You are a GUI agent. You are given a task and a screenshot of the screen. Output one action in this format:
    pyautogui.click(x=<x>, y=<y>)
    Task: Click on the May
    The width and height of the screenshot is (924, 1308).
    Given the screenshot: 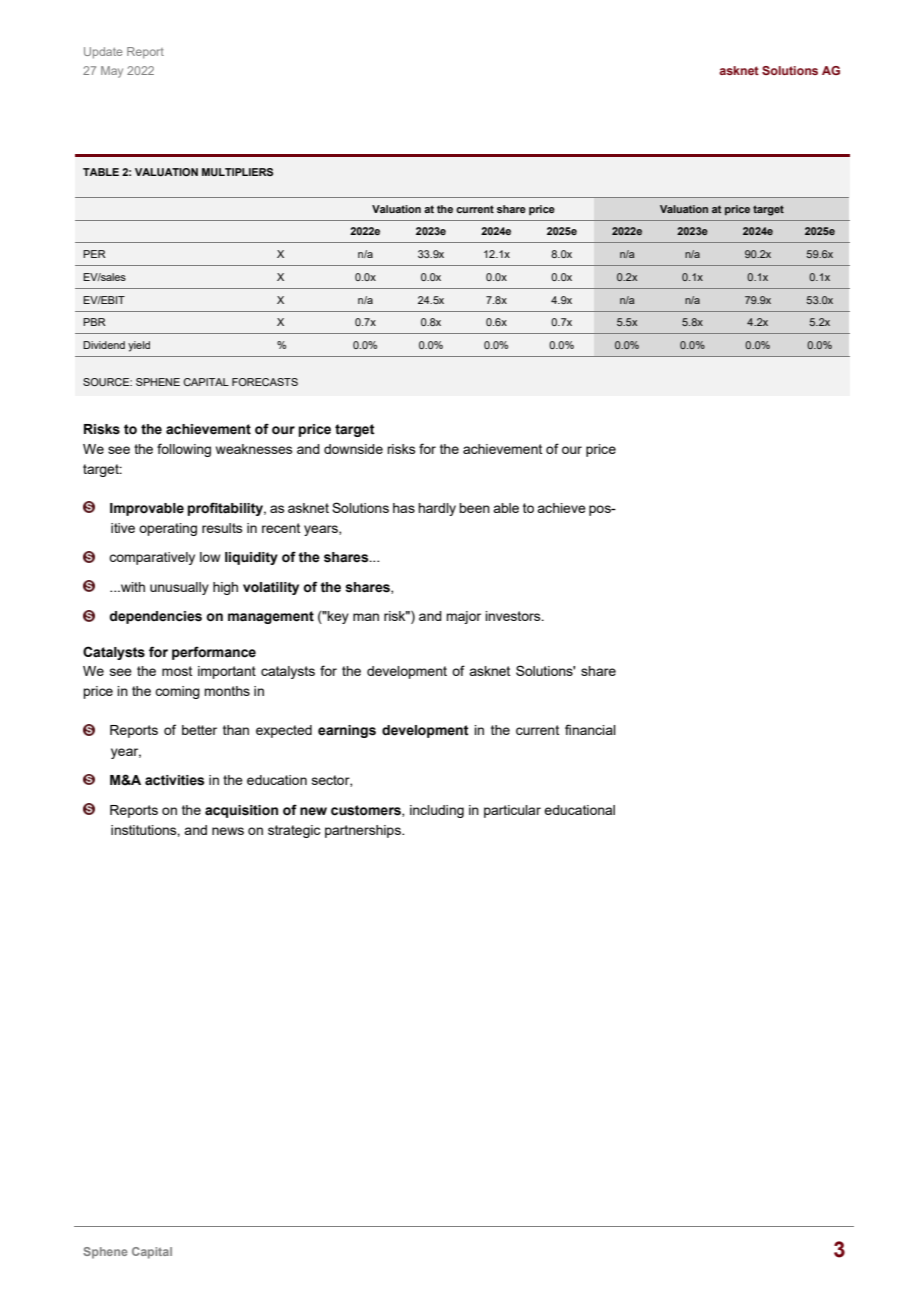 What is the action you would take?
    pyautogui.click(x=112, y=72)
